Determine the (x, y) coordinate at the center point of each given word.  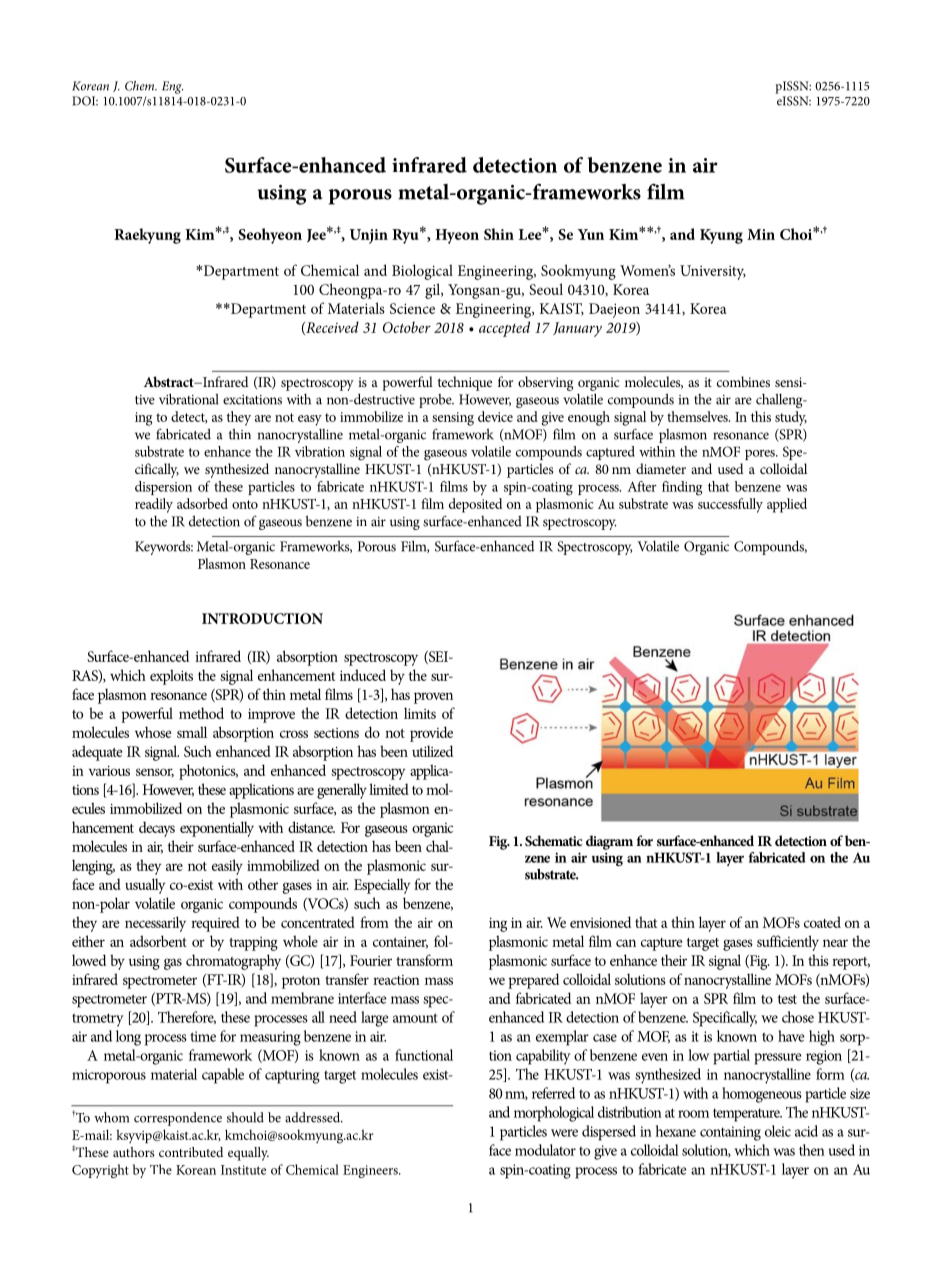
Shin (499, 234)
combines (743, 381)
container (400, 942)
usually (145, 886)
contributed (191, 1152)
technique (465, 383)
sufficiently (788, 943)
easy (310, 420)
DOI (85, 101)
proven (433, 698)
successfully (730, 505)
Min (761, 234)
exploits (171, 677)
